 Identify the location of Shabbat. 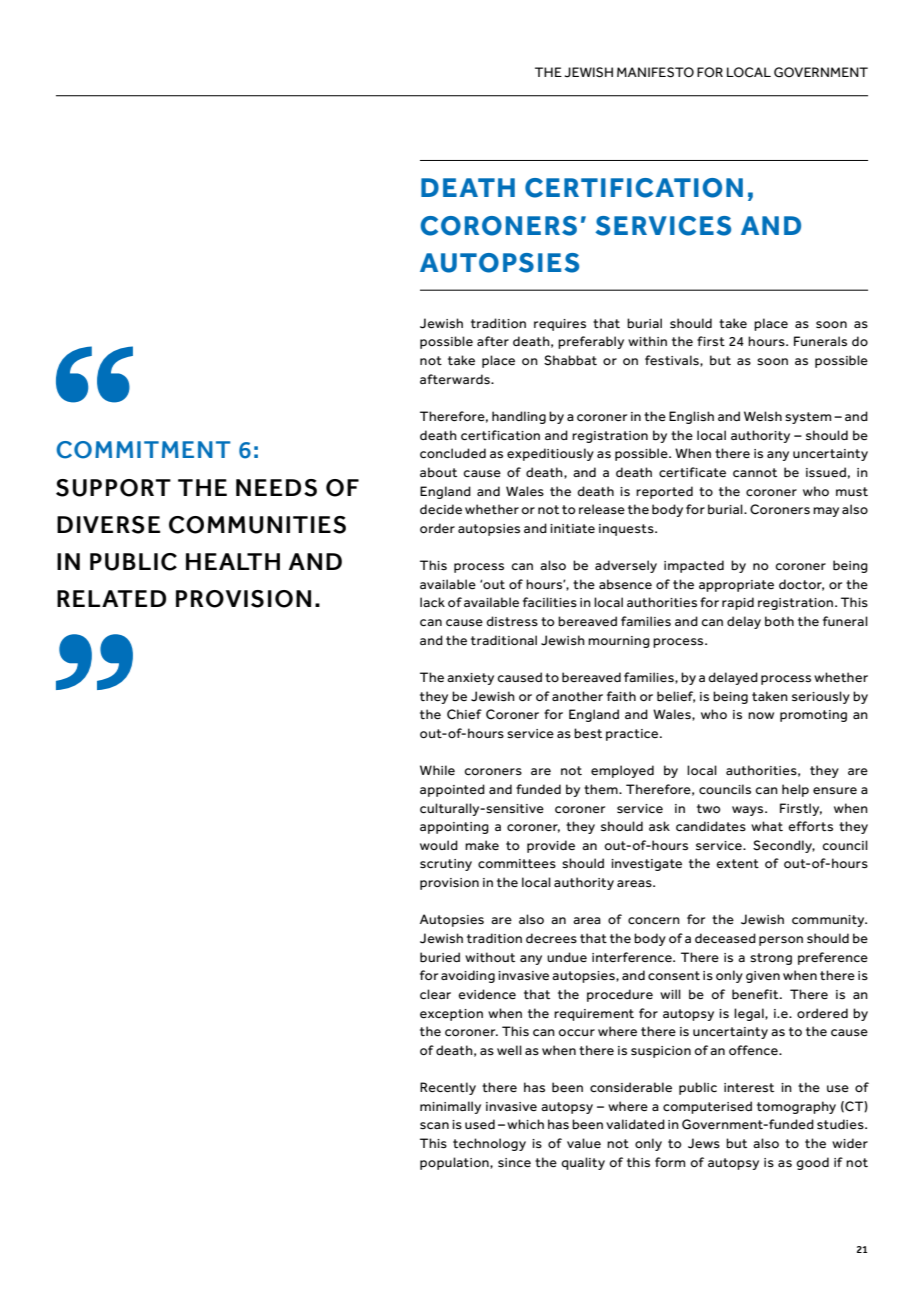
(570, 360).
